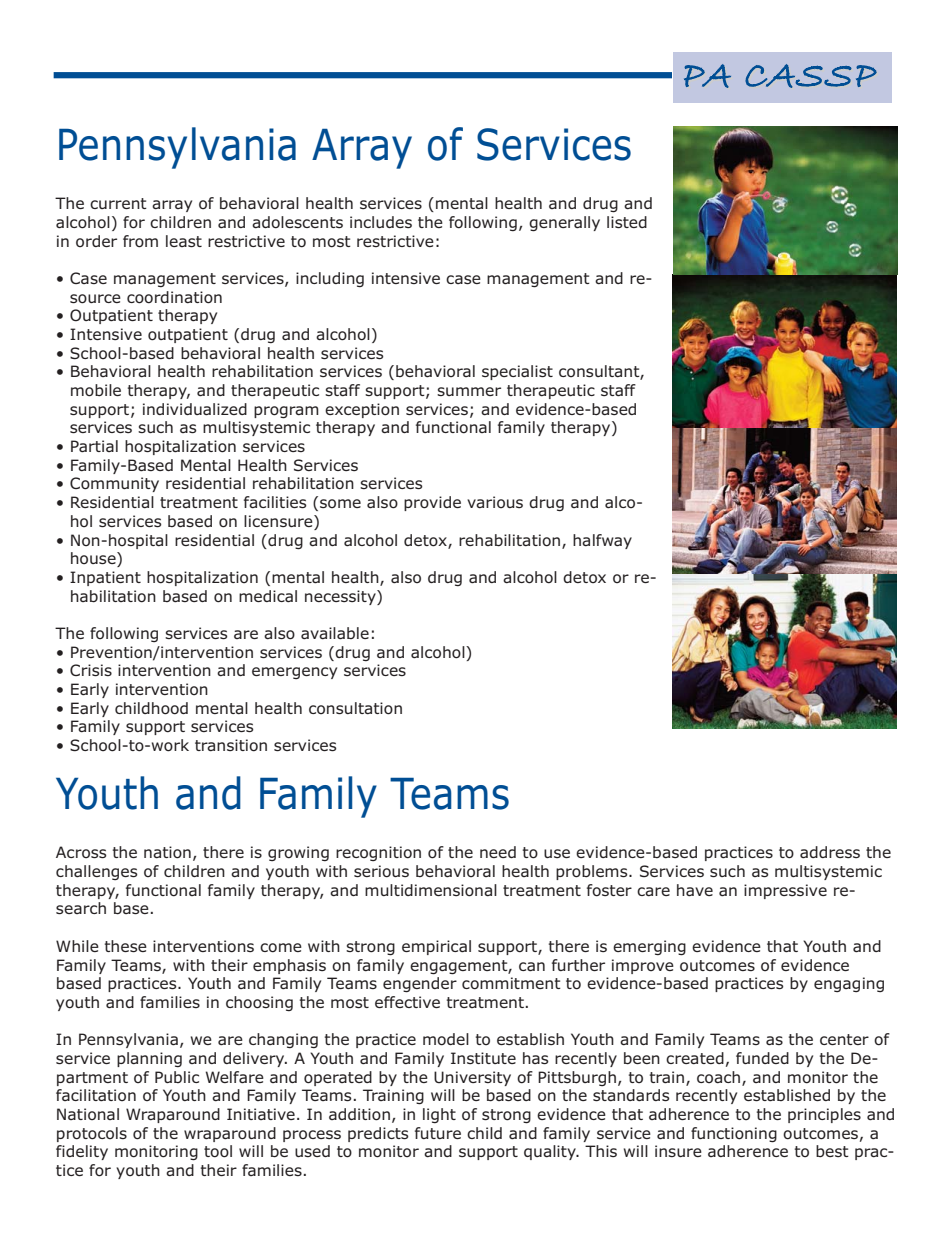  I want to click on functioning, so click(734, 1135).
